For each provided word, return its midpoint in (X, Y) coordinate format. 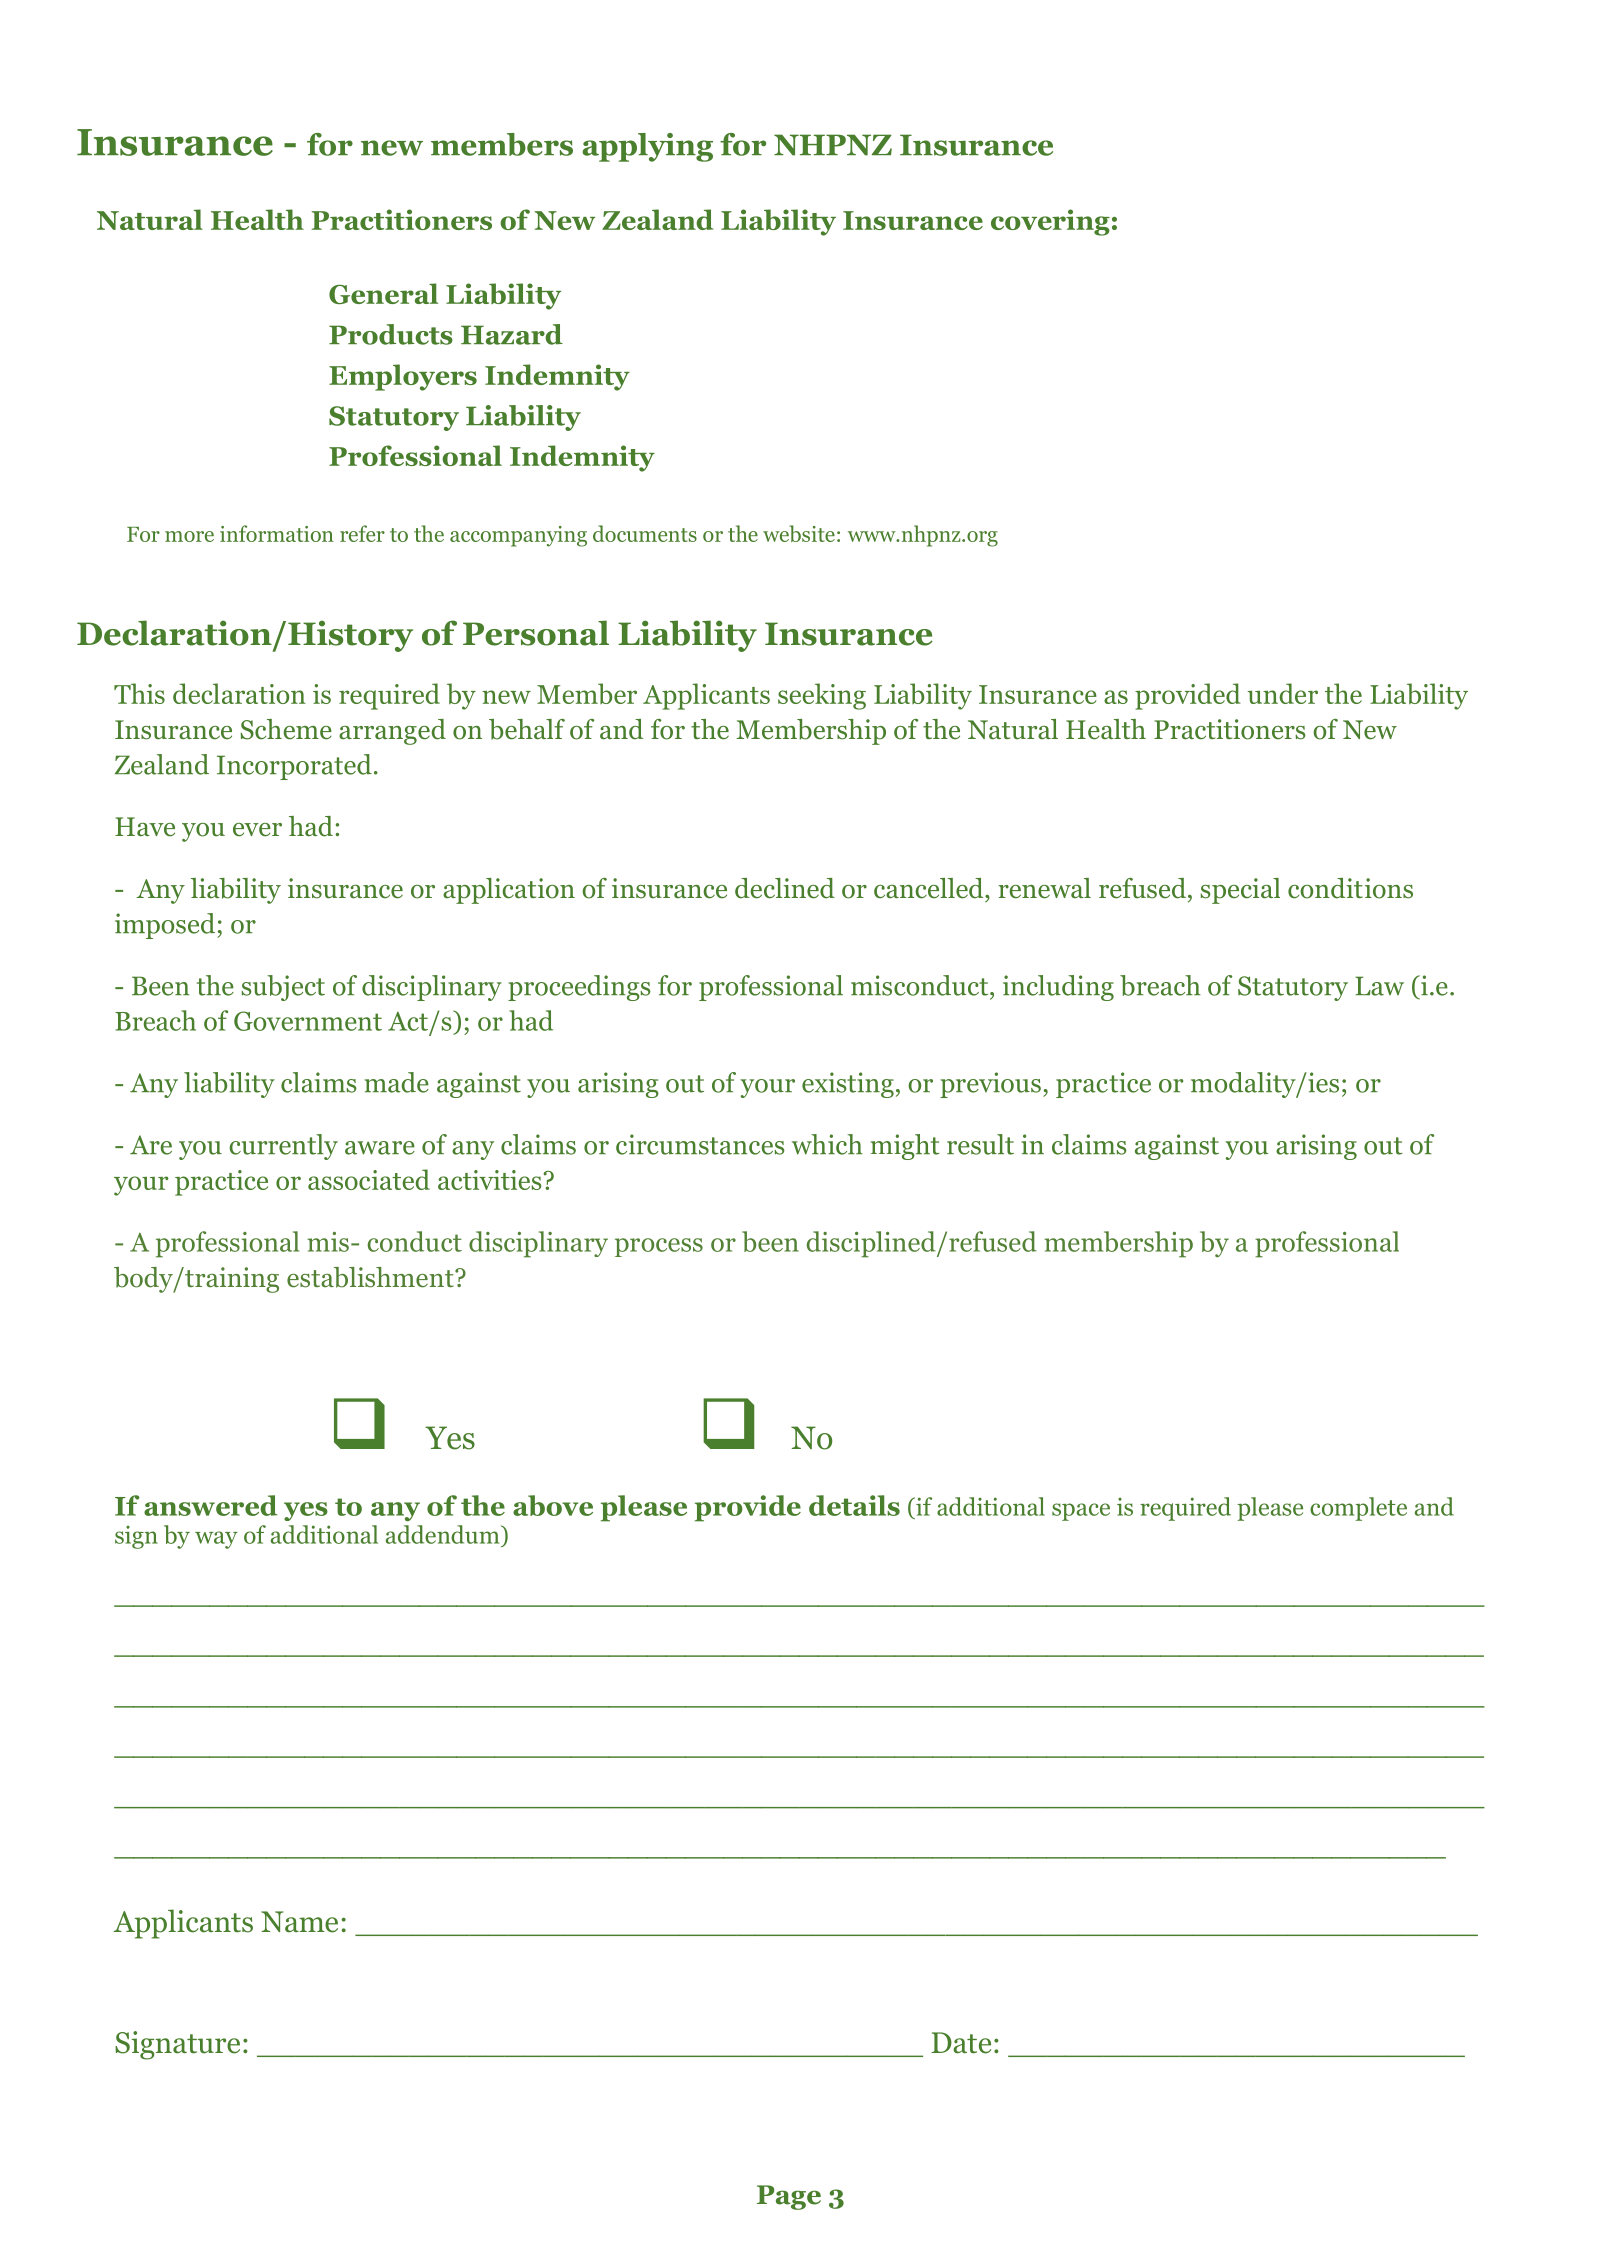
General (383, 293)
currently (283, 1147)
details (854, 1505)
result (980, 1144)
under (1283, 693)
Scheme (286, 729)
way (216, 1540)
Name (299, 1922)
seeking (822, 696)
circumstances (700, 1144)
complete (1358, 1509)
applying (647, 147)
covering (1050, 222)
